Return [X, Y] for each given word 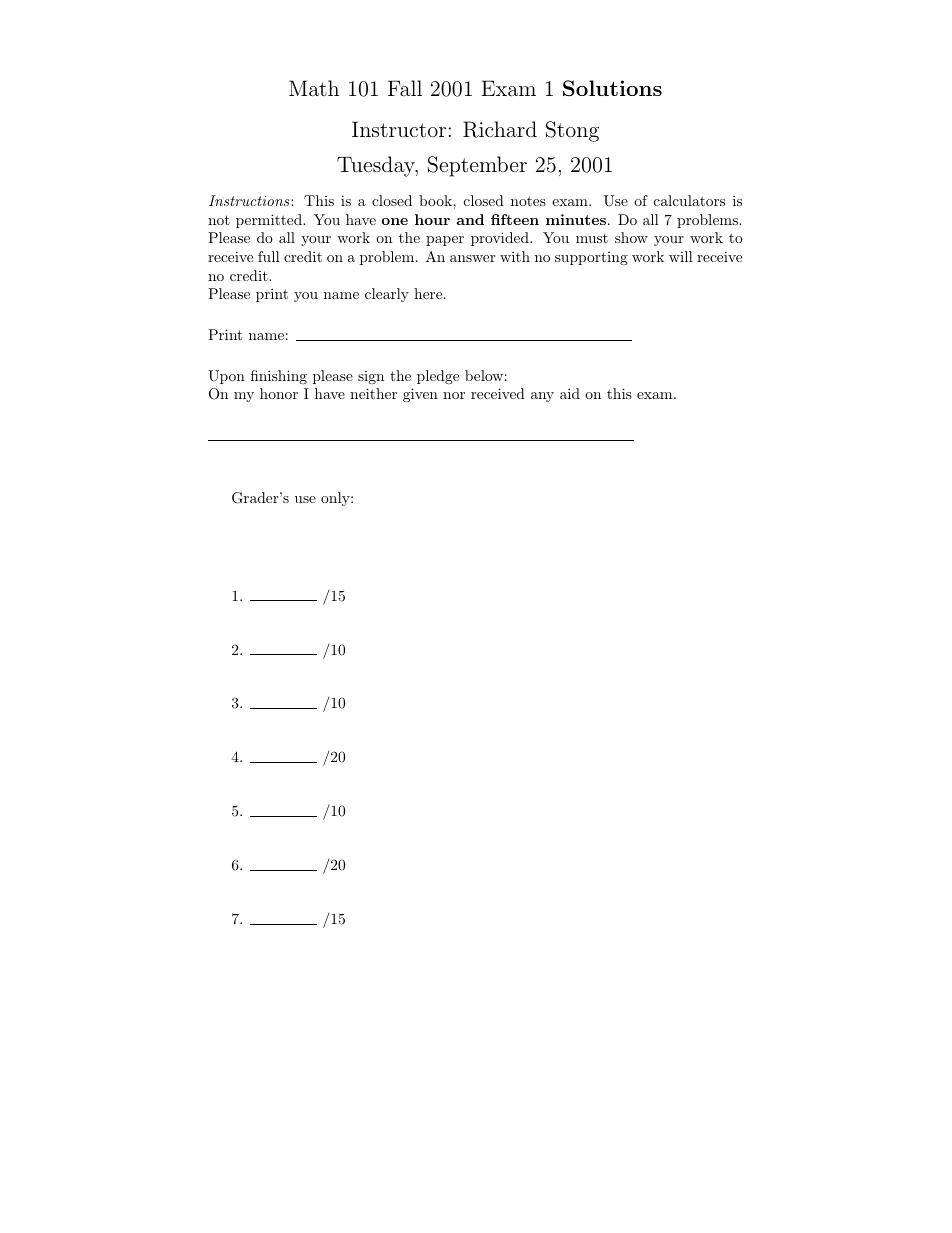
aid [570, 393]
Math [314, 88]
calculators [689, 200]
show [631, 237]
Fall [405, 88]
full [269, 256]
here [429, 293]
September [477, 166]
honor [279, 393]
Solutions [612, 88]
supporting [591, 258]
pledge [438, 377]
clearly [387, 295]
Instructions [250, 200]
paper [445, 241]
